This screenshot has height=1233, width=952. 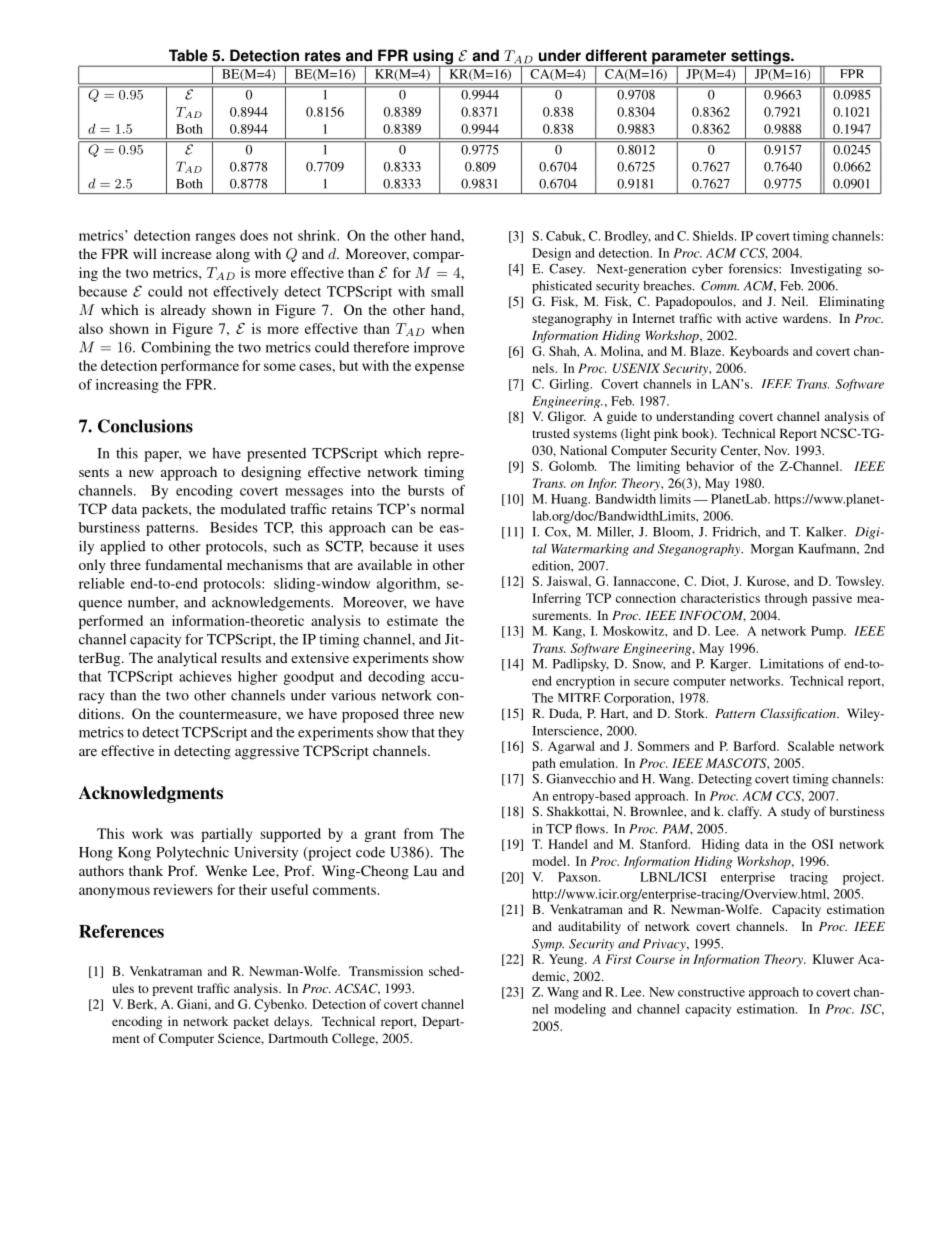 What do you see at coordinates (756, 746) in the screenshot?
I see `Barford` at bounding box center [756, 746].
